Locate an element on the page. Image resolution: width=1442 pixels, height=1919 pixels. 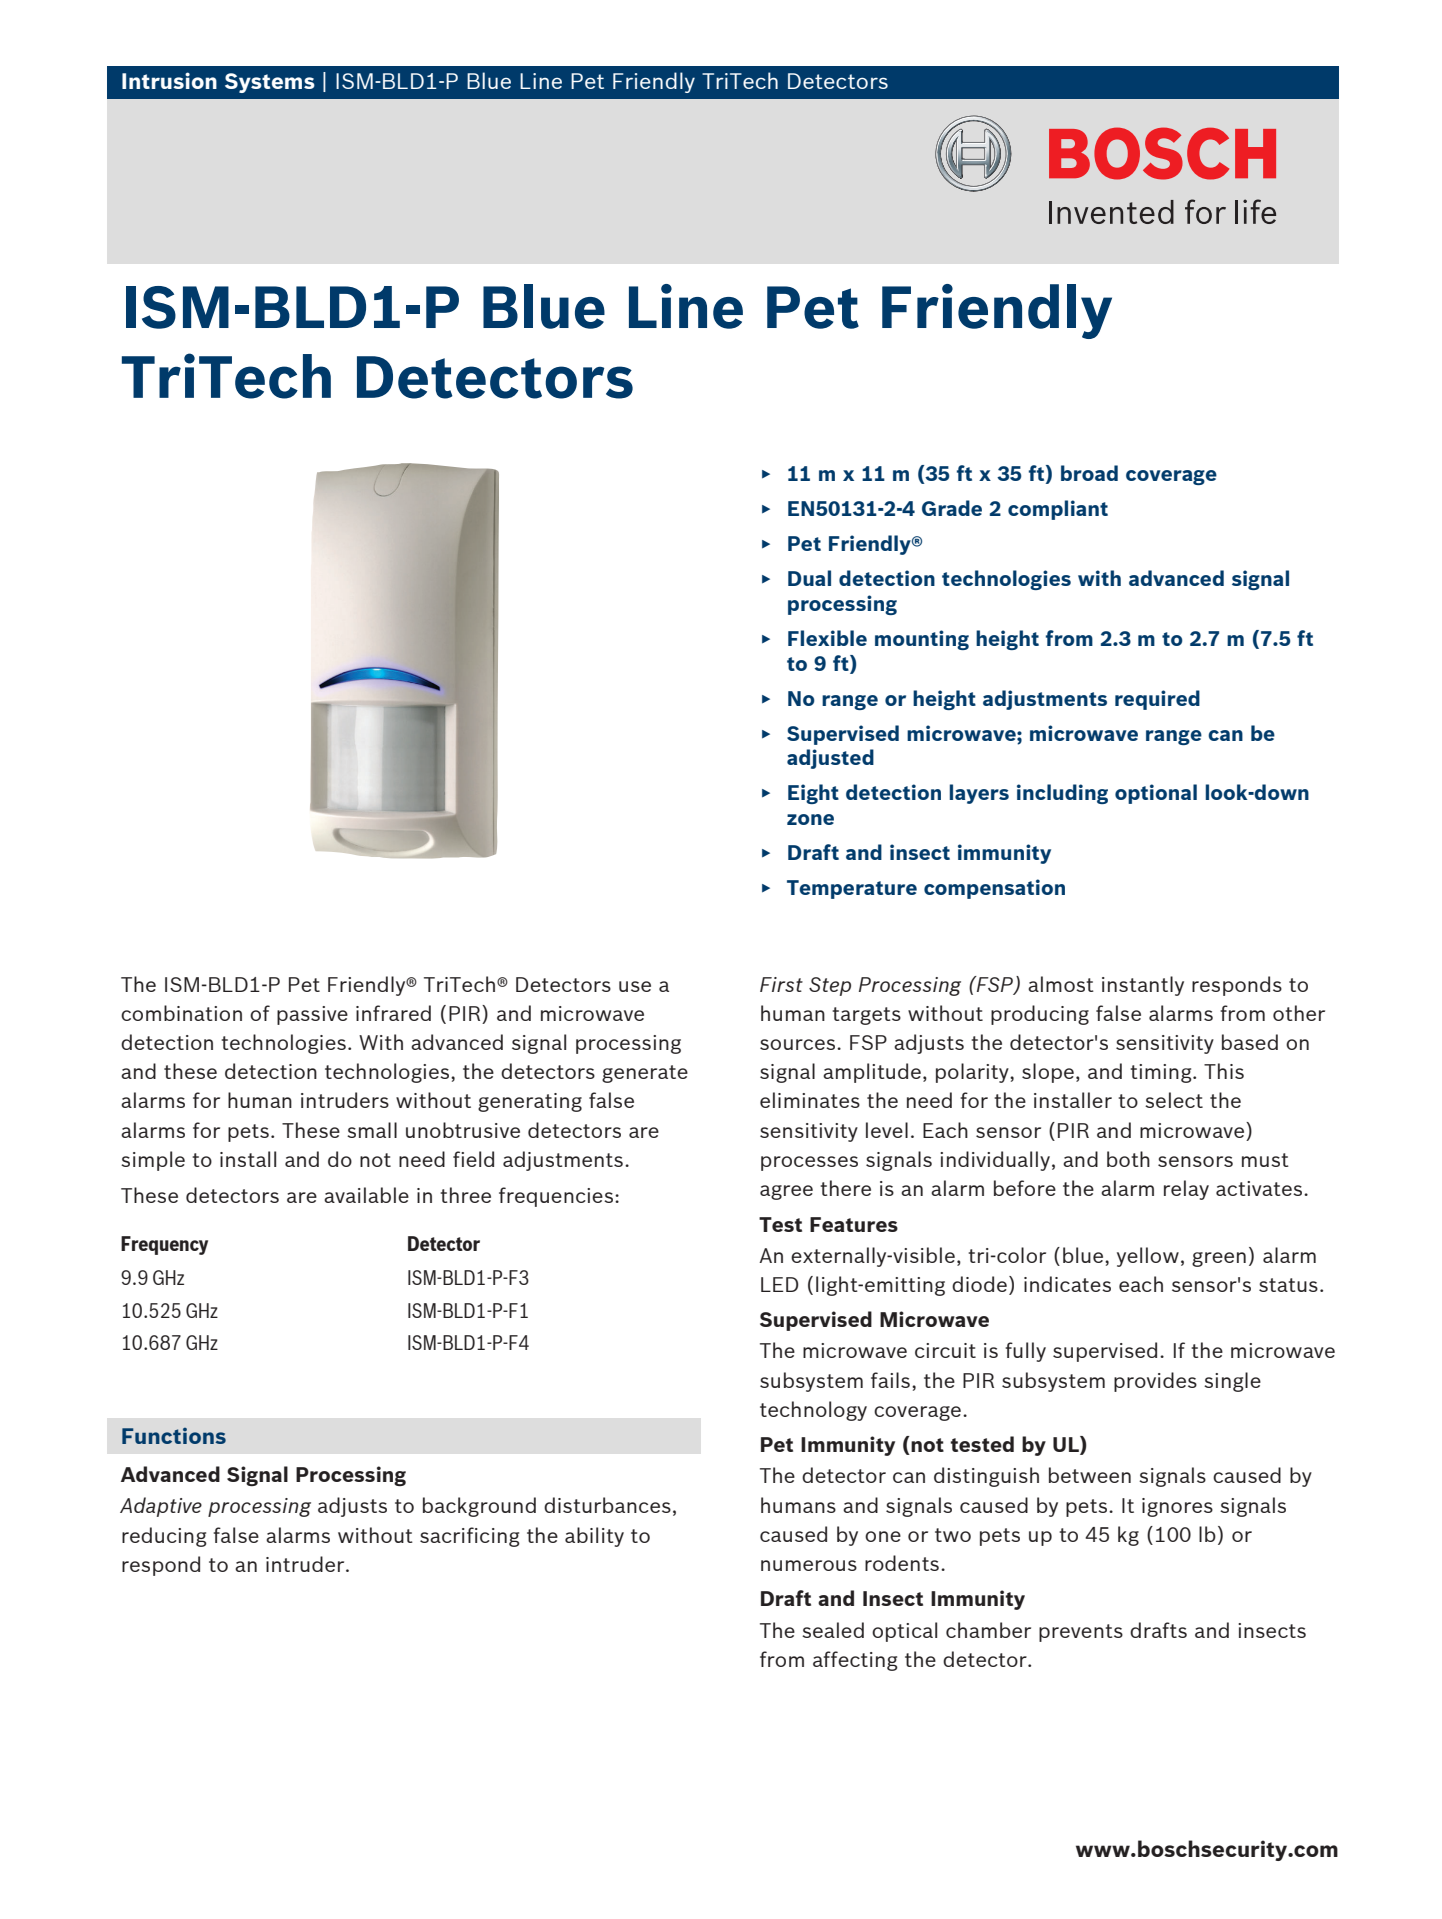
numerous is located at coordinates (809, 1565).
